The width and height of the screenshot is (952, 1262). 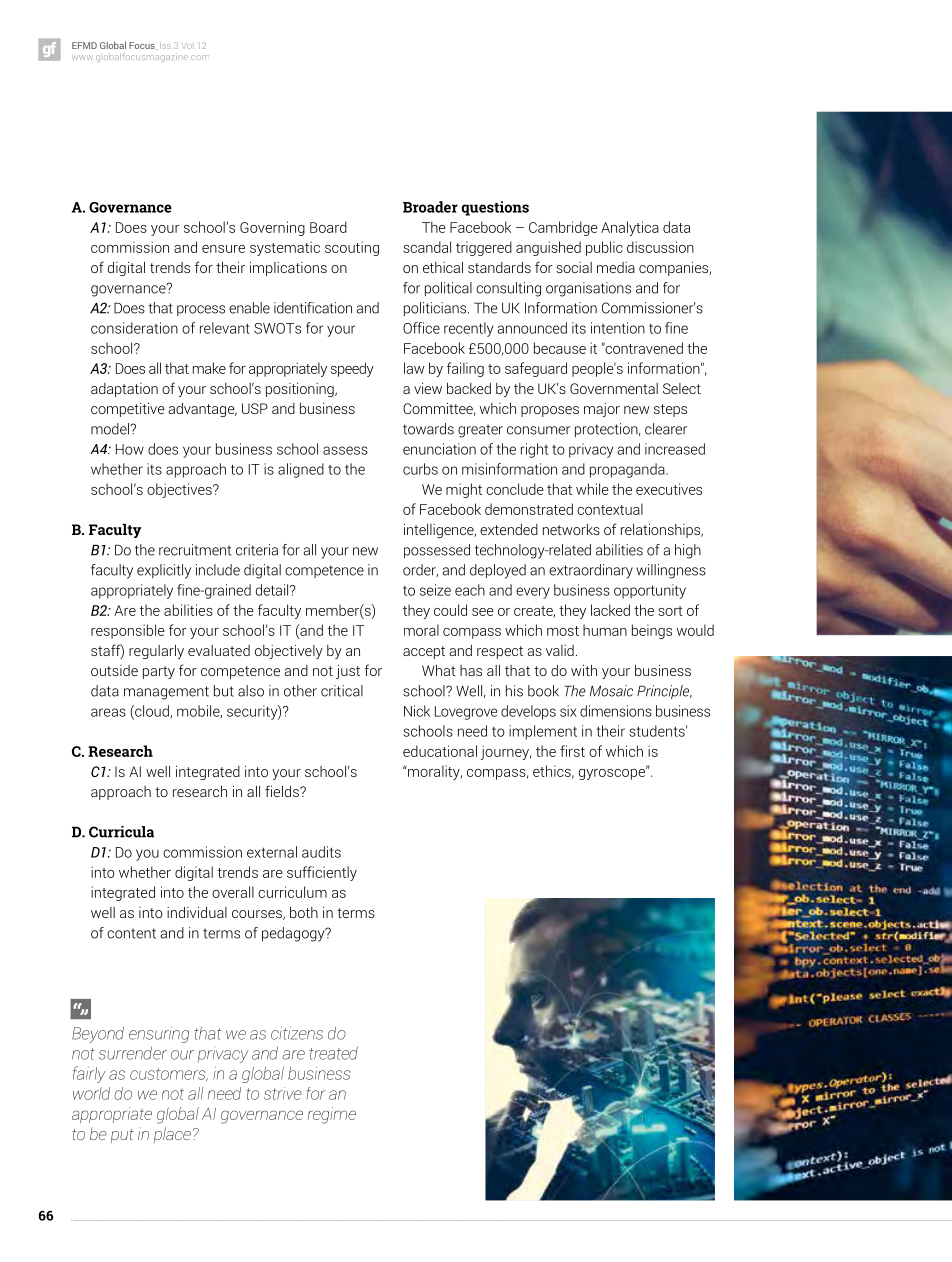 What do you see at coordinates (197, 912) in the screenshot?
I see `individual` at bounding box center [197, 912].
